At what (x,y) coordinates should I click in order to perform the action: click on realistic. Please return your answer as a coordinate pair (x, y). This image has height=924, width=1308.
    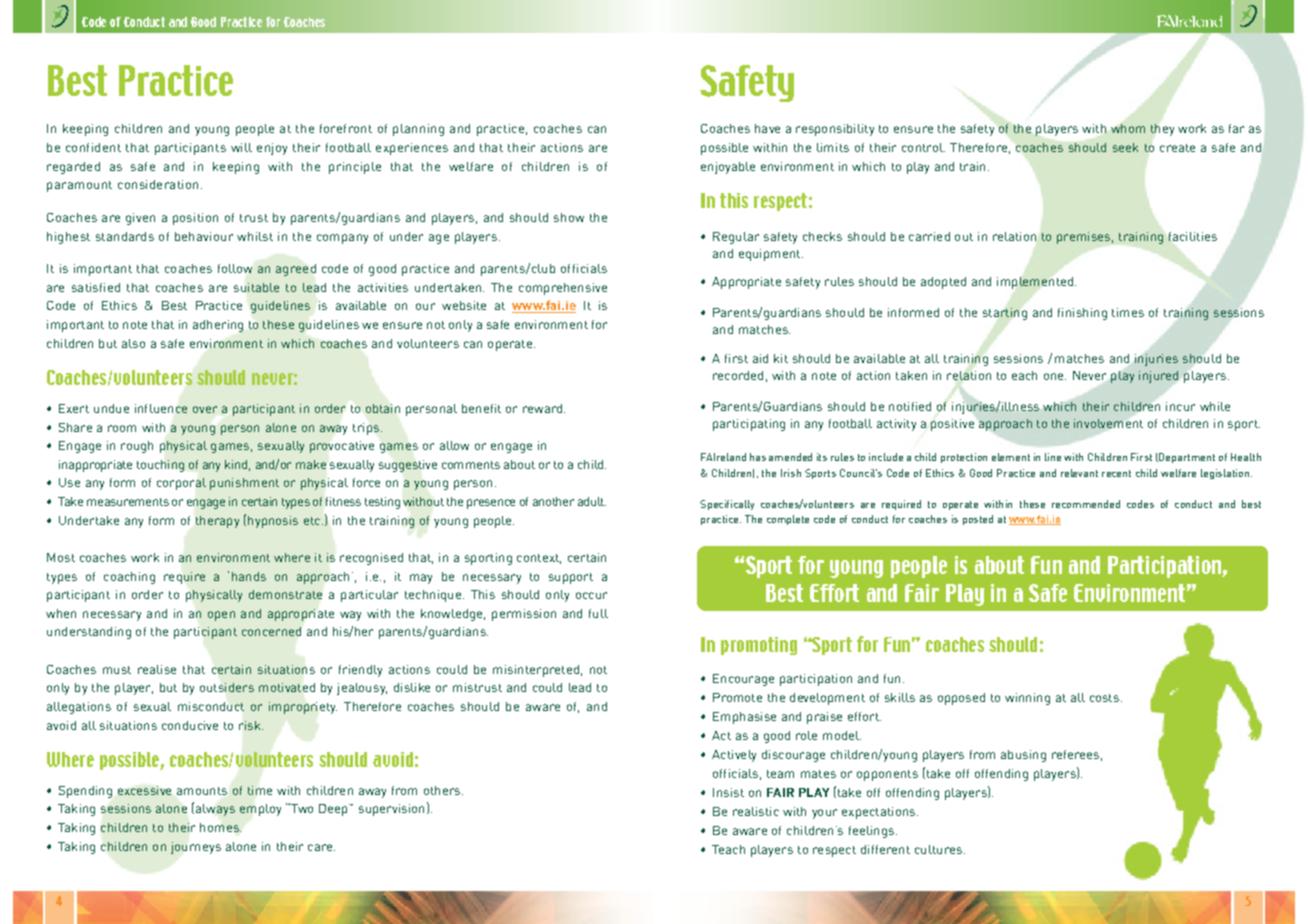
    Looking at the image, I should click on (756, 811).
